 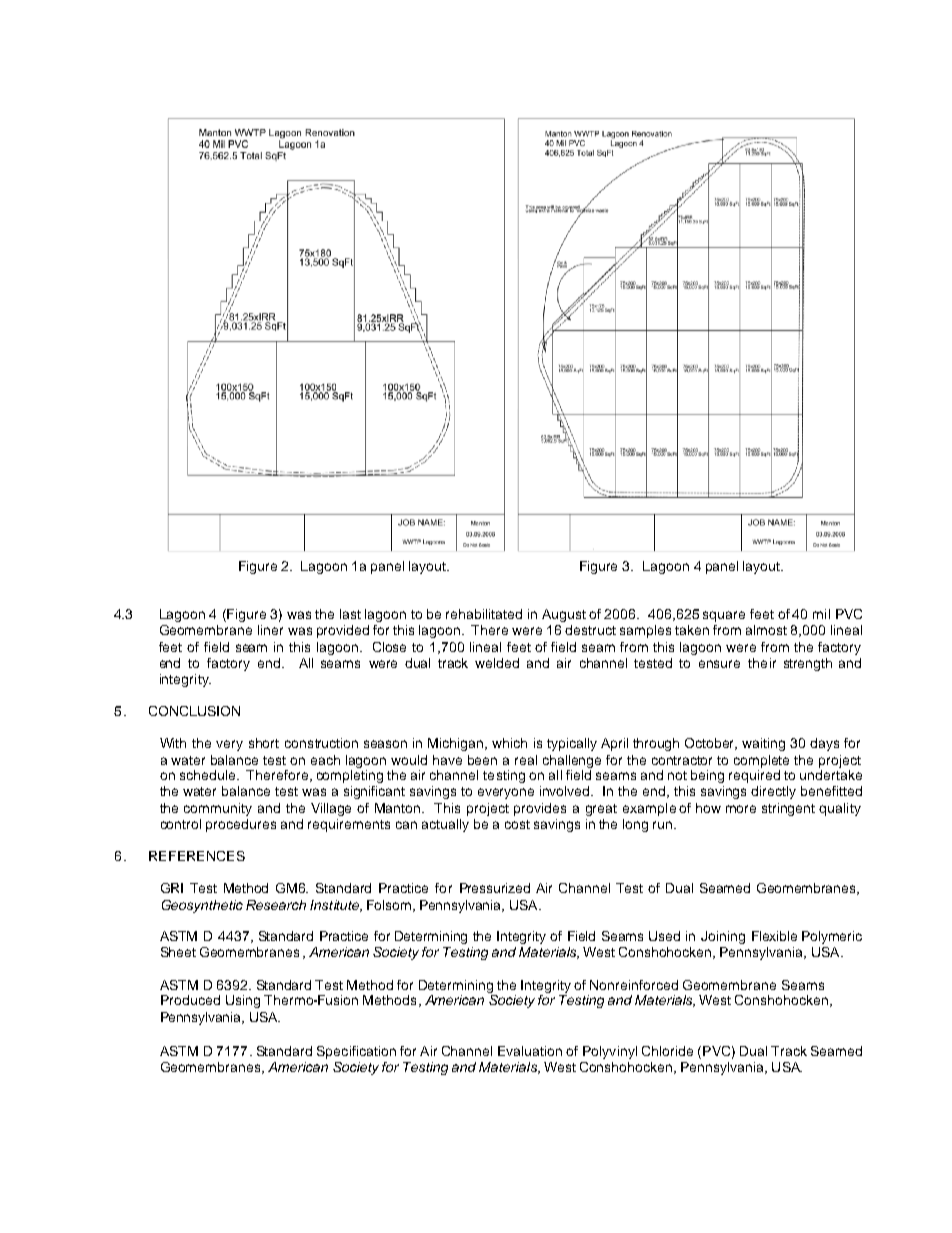 I want to click on short, so click(x=264, y=743).
